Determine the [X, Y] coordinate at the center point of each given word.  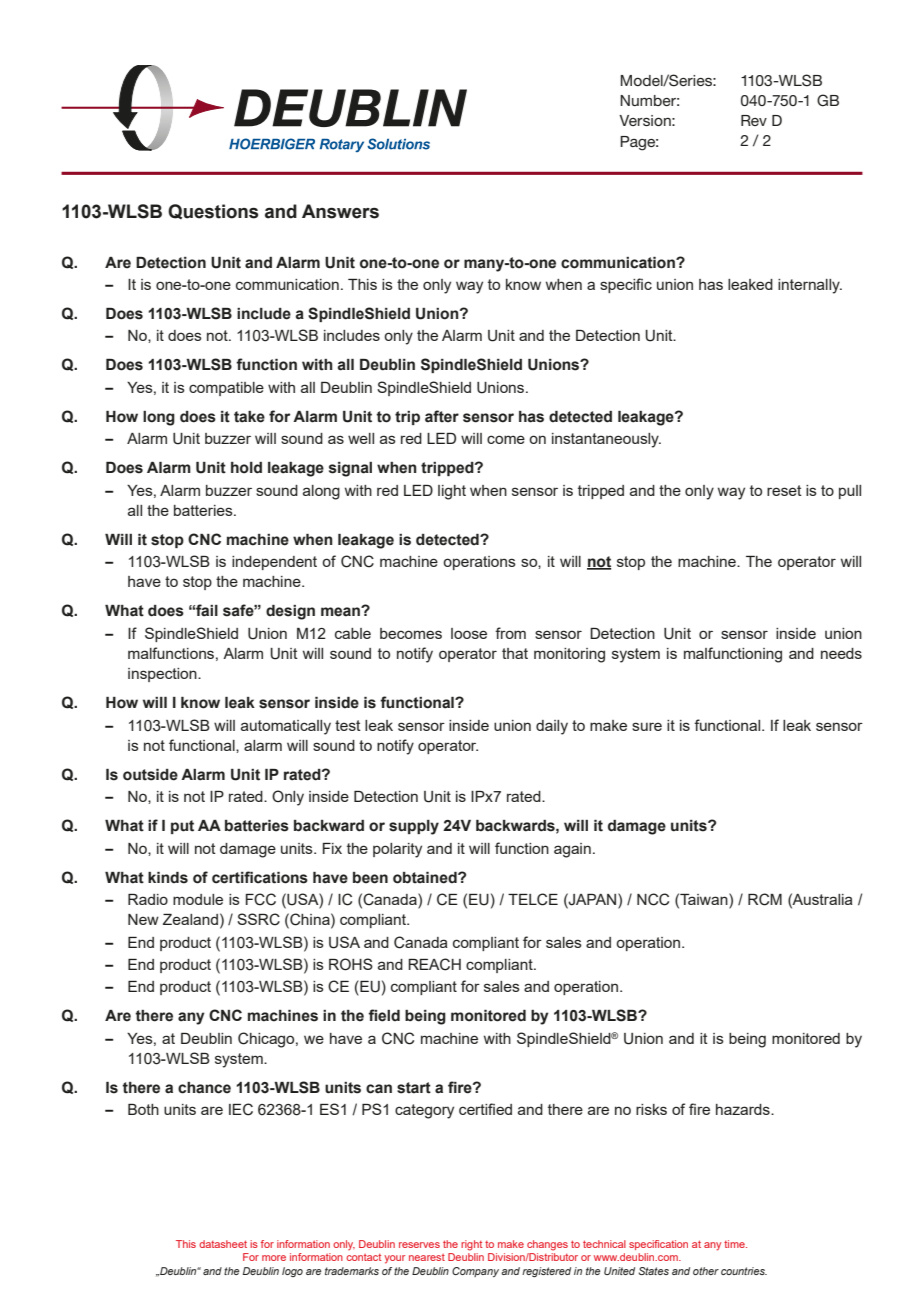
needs [841, 653]
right [471, 1245]
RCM [765, 899]
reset [784, 490]
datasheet [223, 1244]
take [249, 417]
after [442, 416]
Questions [213, 211]
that [515, 653]
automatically [286, 727]
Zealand [190, 919]
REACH [434, 964]
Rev [754, 120]
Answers [340, 211]
